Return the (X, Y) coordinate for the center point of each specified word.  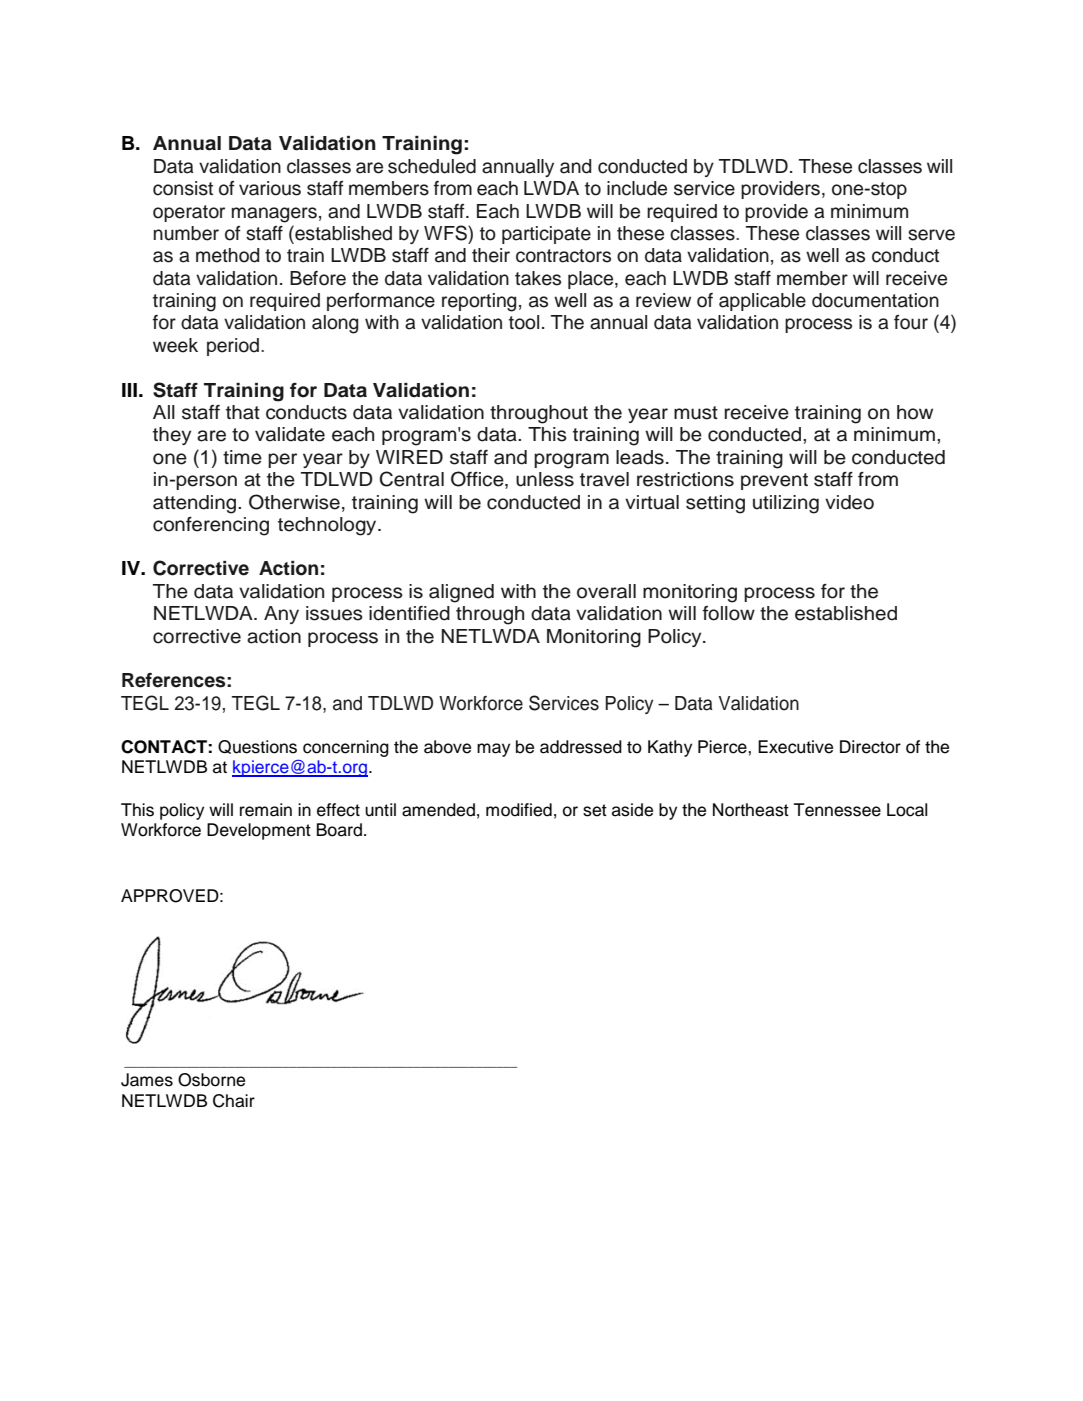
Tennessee (837, 810)
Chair (234, 1101)
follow (729, 613)
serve (931, 235)
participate (546, 235)
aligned (461, 593)
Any (281, 615)
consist (183, 188)
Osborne (211, 1080)
